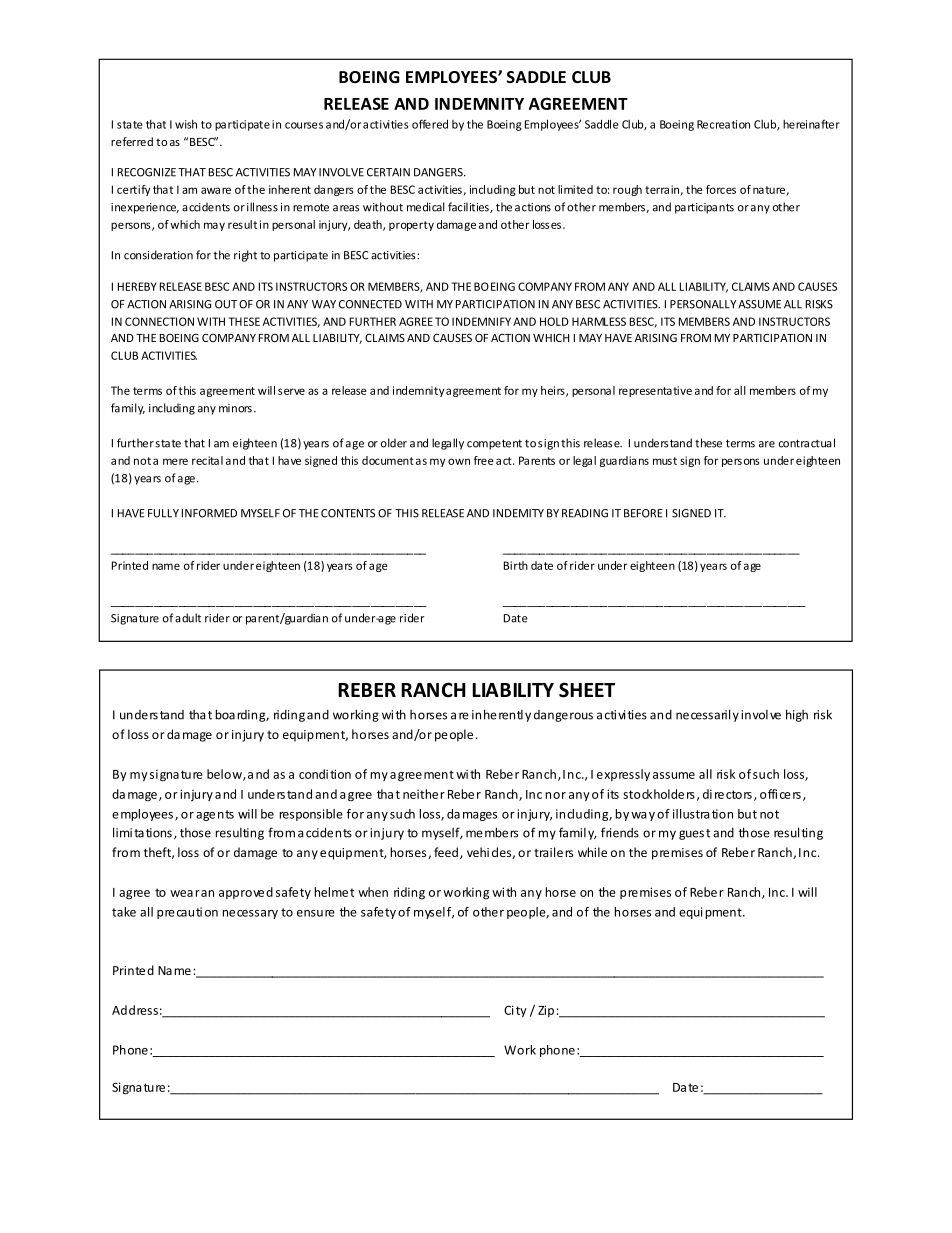  Describe the element at coordinates (246, 893) in the screenshot. I see `approved` at that location.
